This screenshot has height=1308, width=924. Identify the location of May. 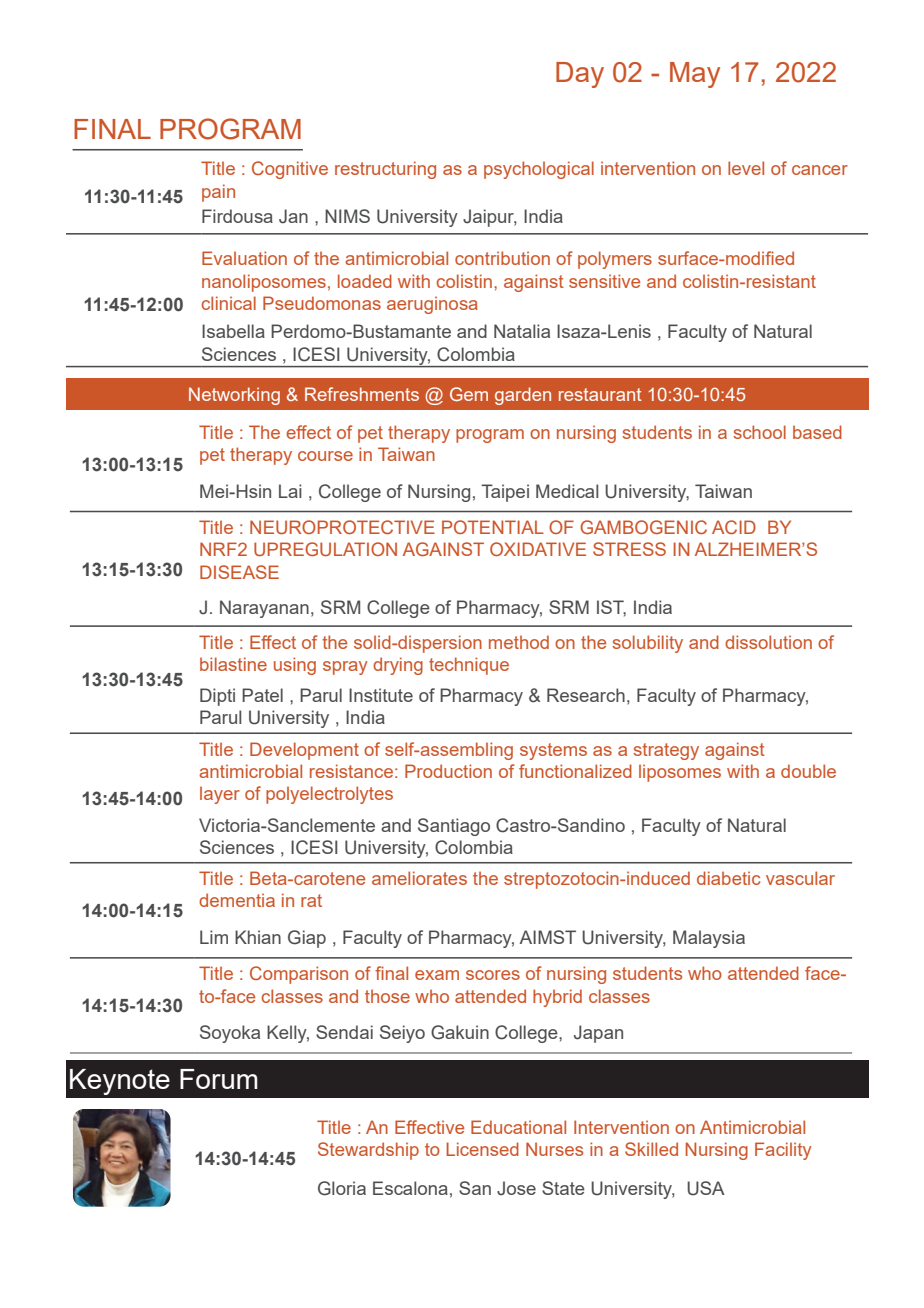
(695, 75).
